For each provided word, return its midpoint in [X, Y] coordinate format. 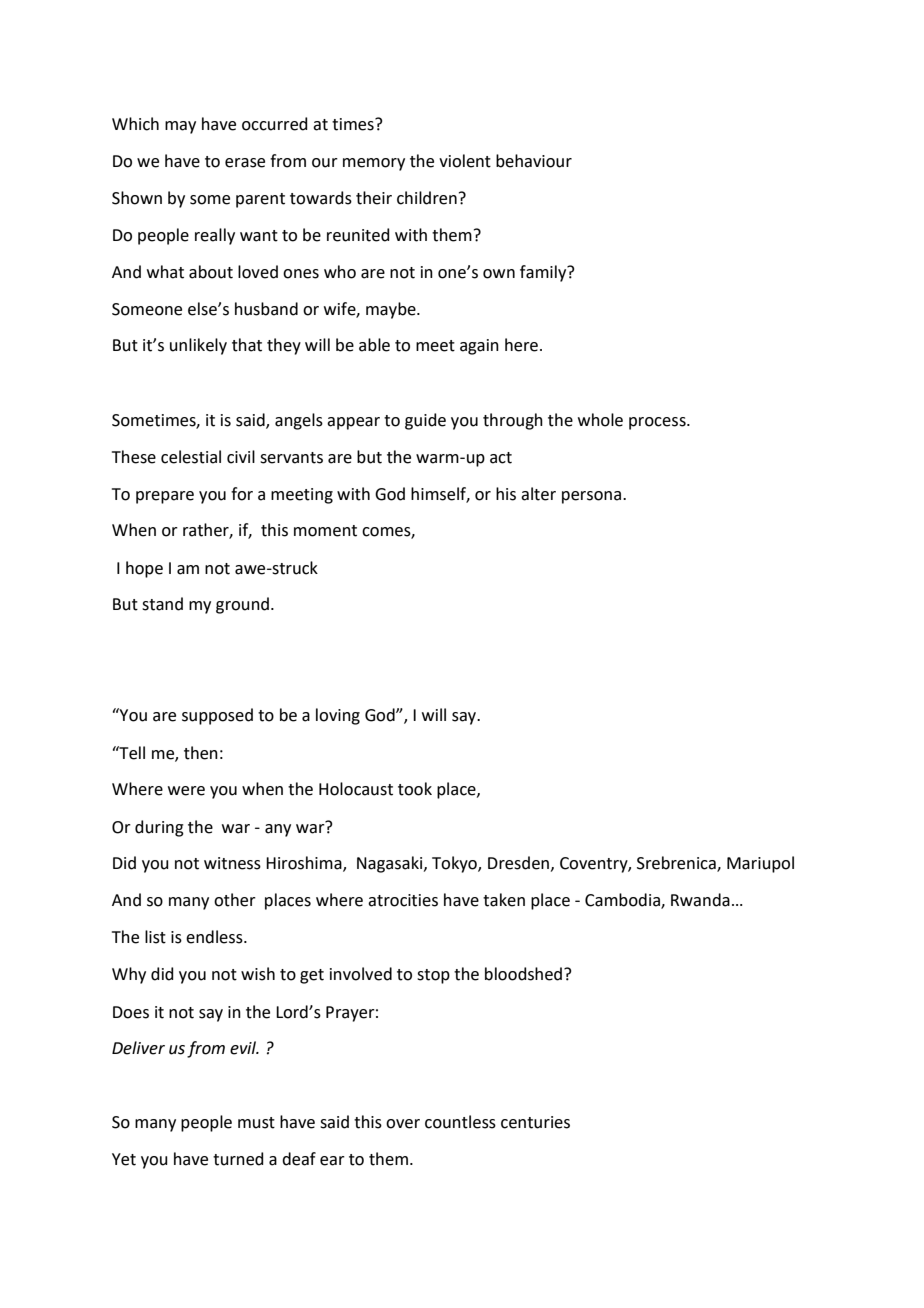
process [658, 423]
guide [425, 421]
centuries [535, 1122]
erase [245, 163]
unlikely [198, 346]
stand [162, 604]
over [403, 1124]
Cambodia [623, 901]
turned [238, 1159]
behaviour [534, 161]
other [235, 900]
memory [374, 164]
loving [338, 716]
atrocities [403, 900]
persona [591, 497]
